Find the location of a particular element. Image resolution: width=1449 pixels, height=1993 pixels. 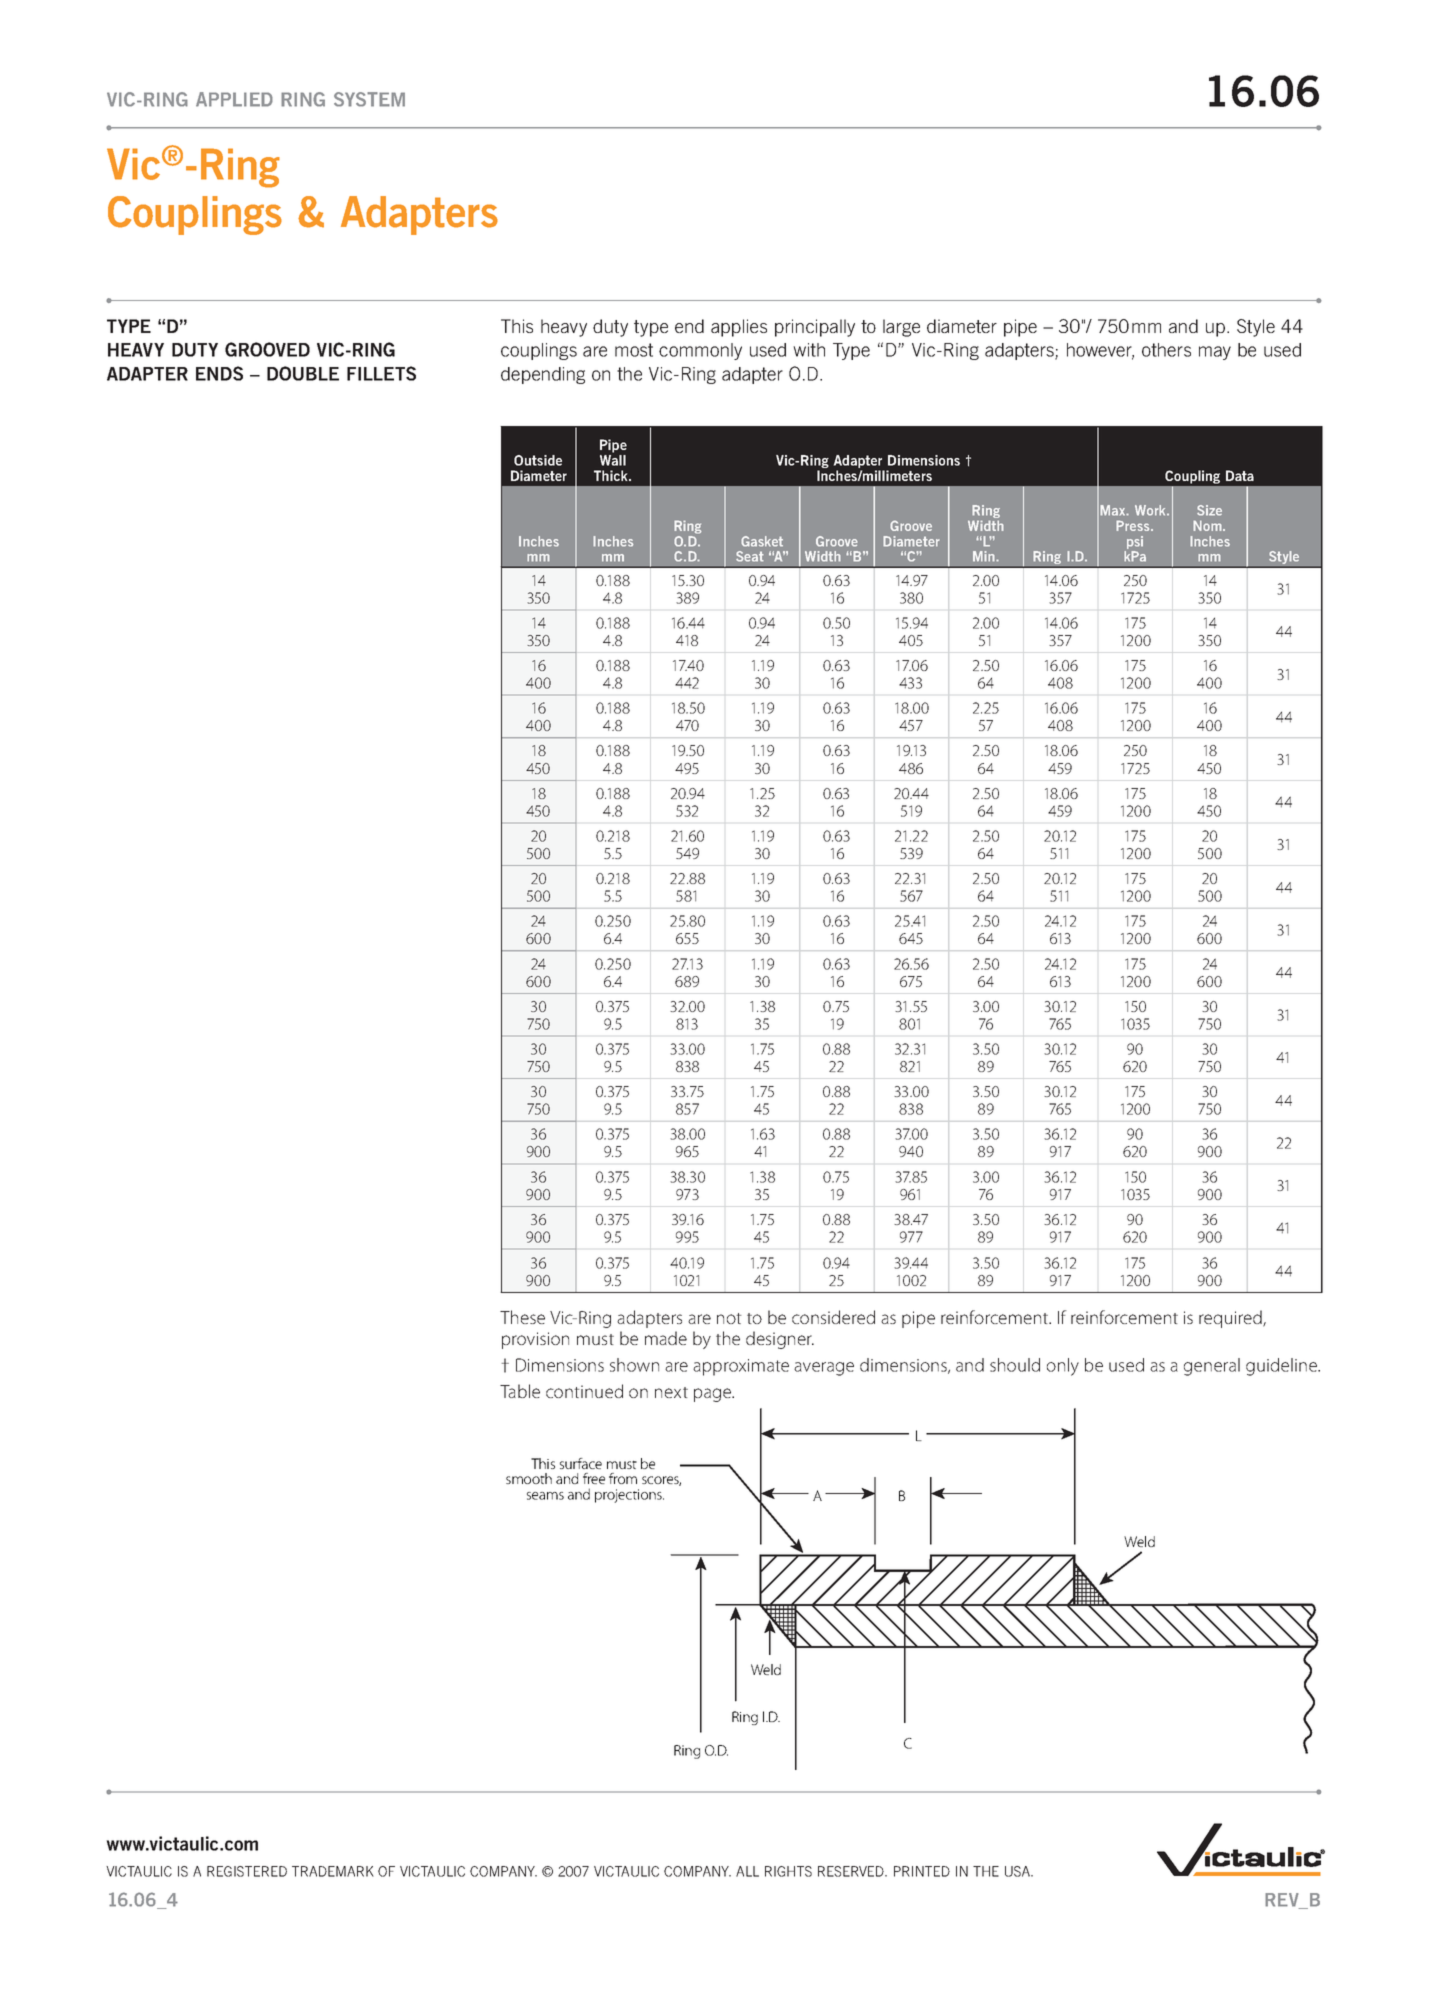

general is located at coordinates (1212, 1367).
